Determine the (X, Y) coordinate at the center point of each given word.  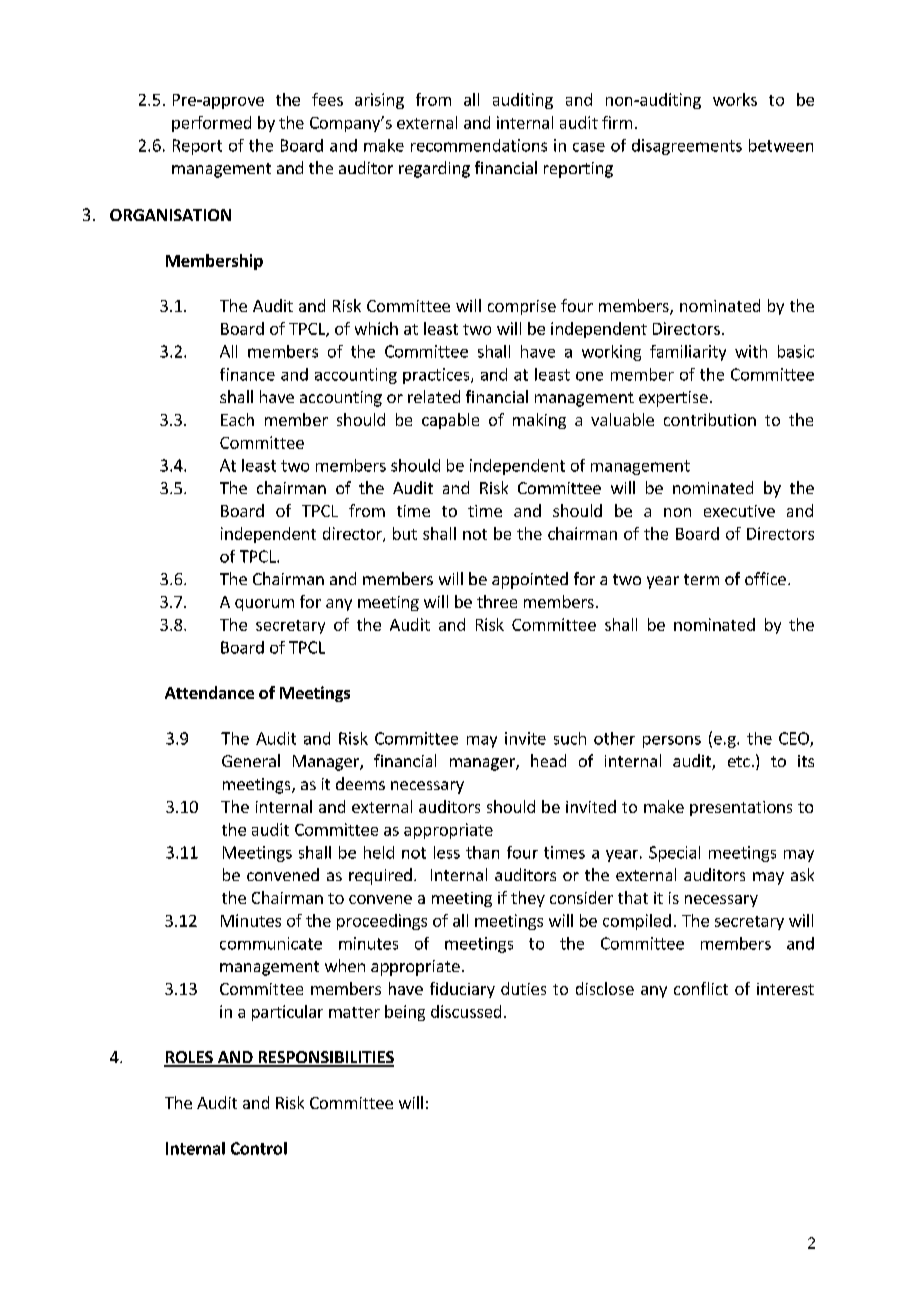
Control (259, 1148)
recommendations (479, 145)
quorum (264, 605)
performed (211, 124)
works (735, 99)
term (701, 579)
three (497, 601)
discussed (466, 1011)
